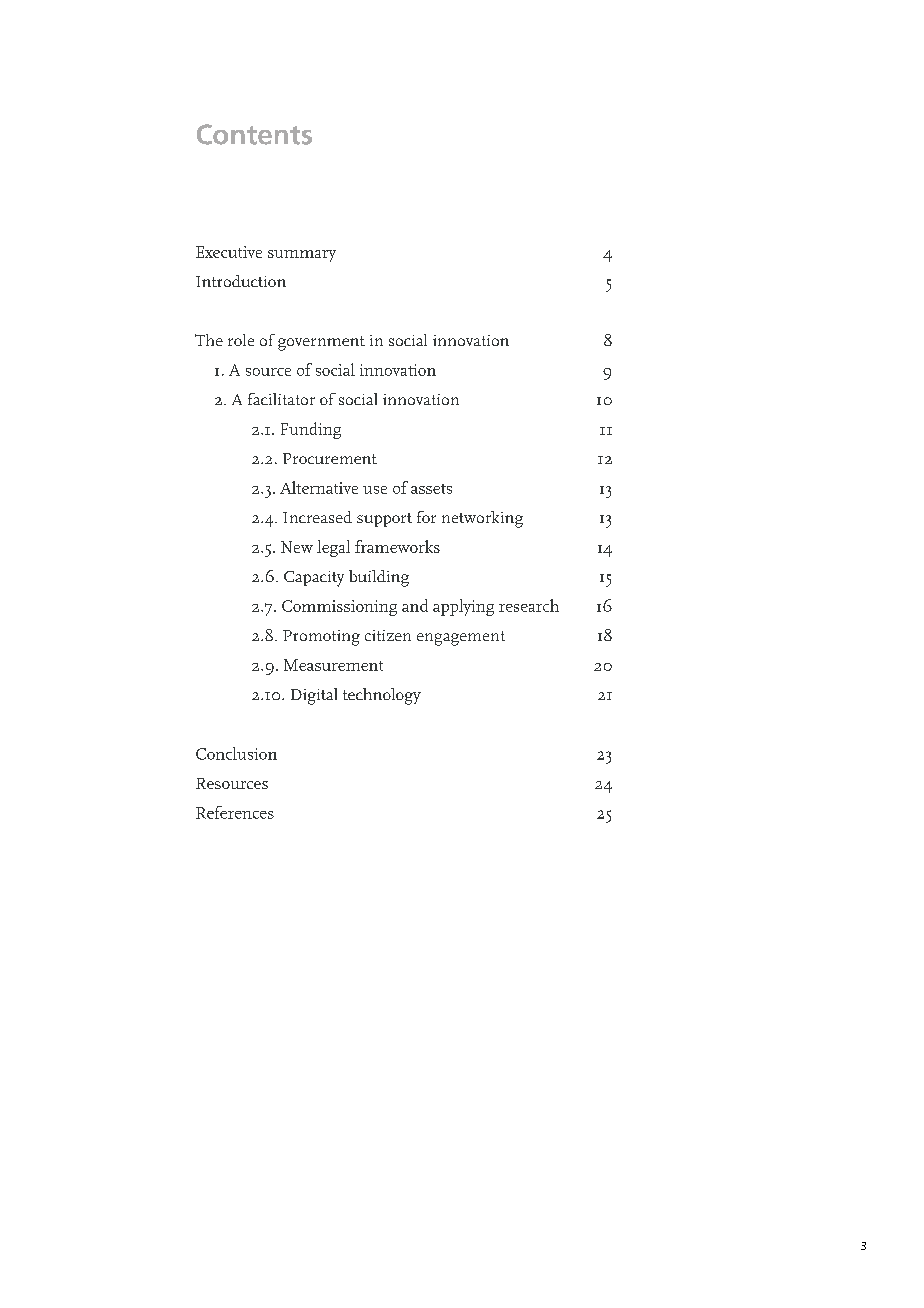  Describe the element at coordinates (461, 638) in the screenshot. I see `engagement` at that location.
